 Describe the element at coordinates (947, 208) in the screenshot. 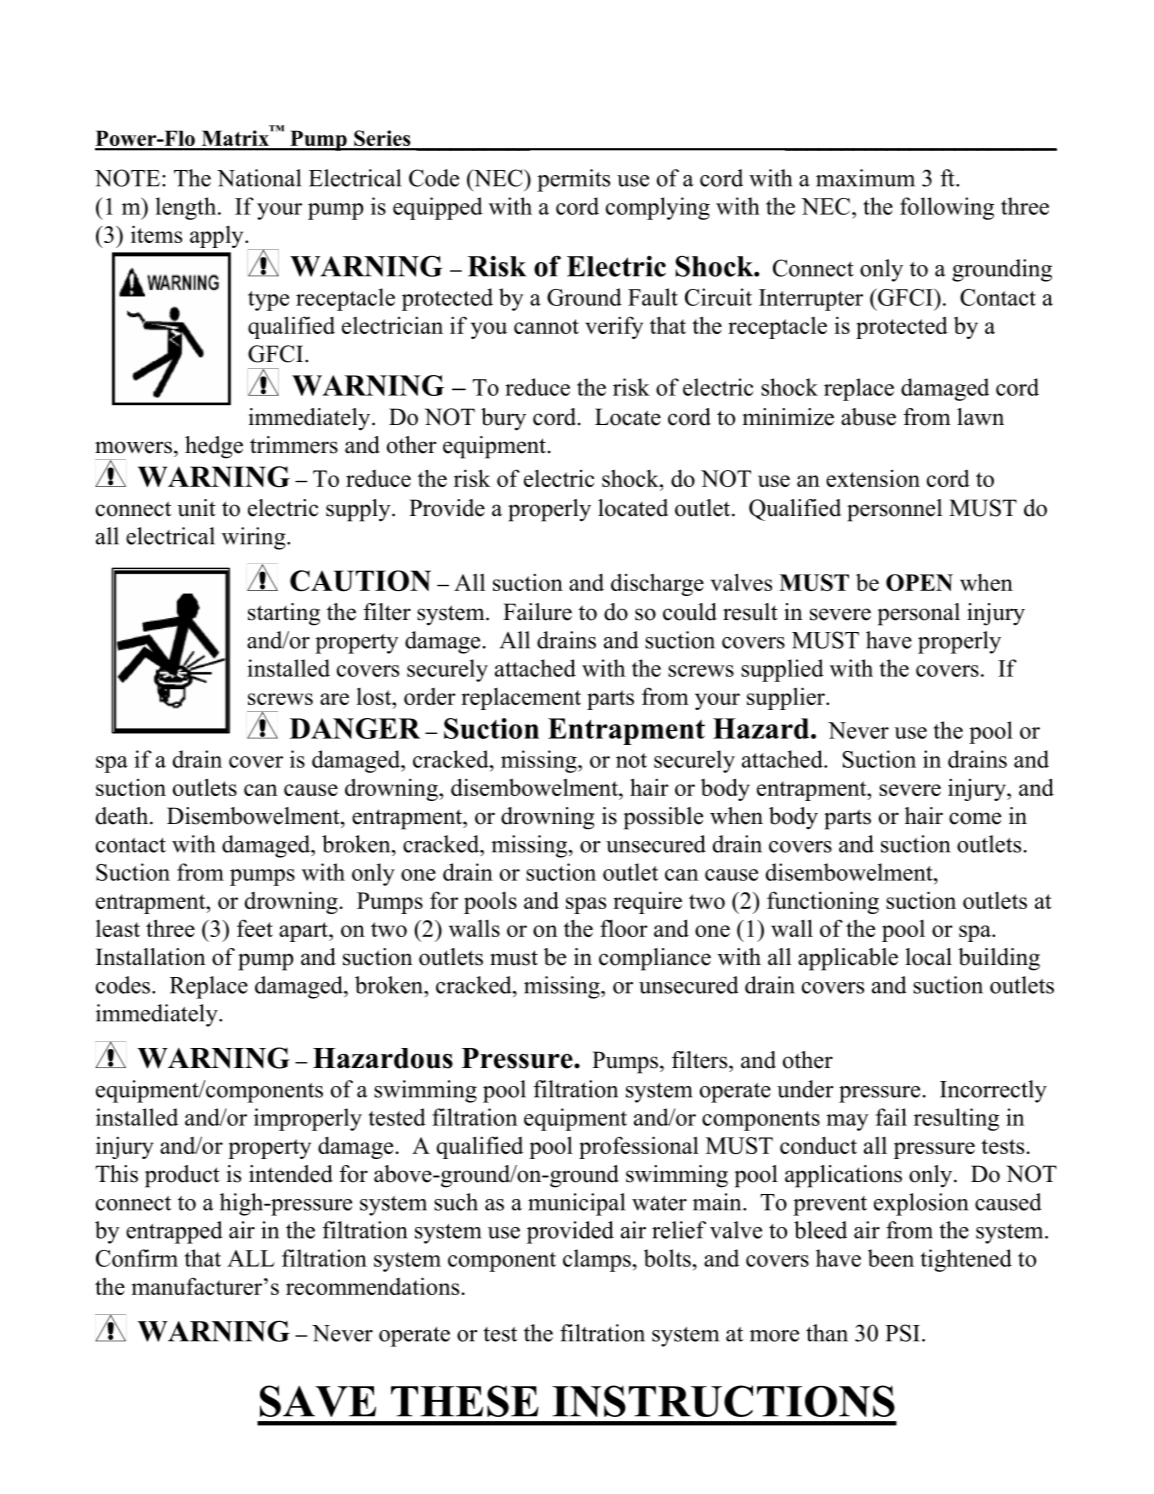

I see `following` at that location.
